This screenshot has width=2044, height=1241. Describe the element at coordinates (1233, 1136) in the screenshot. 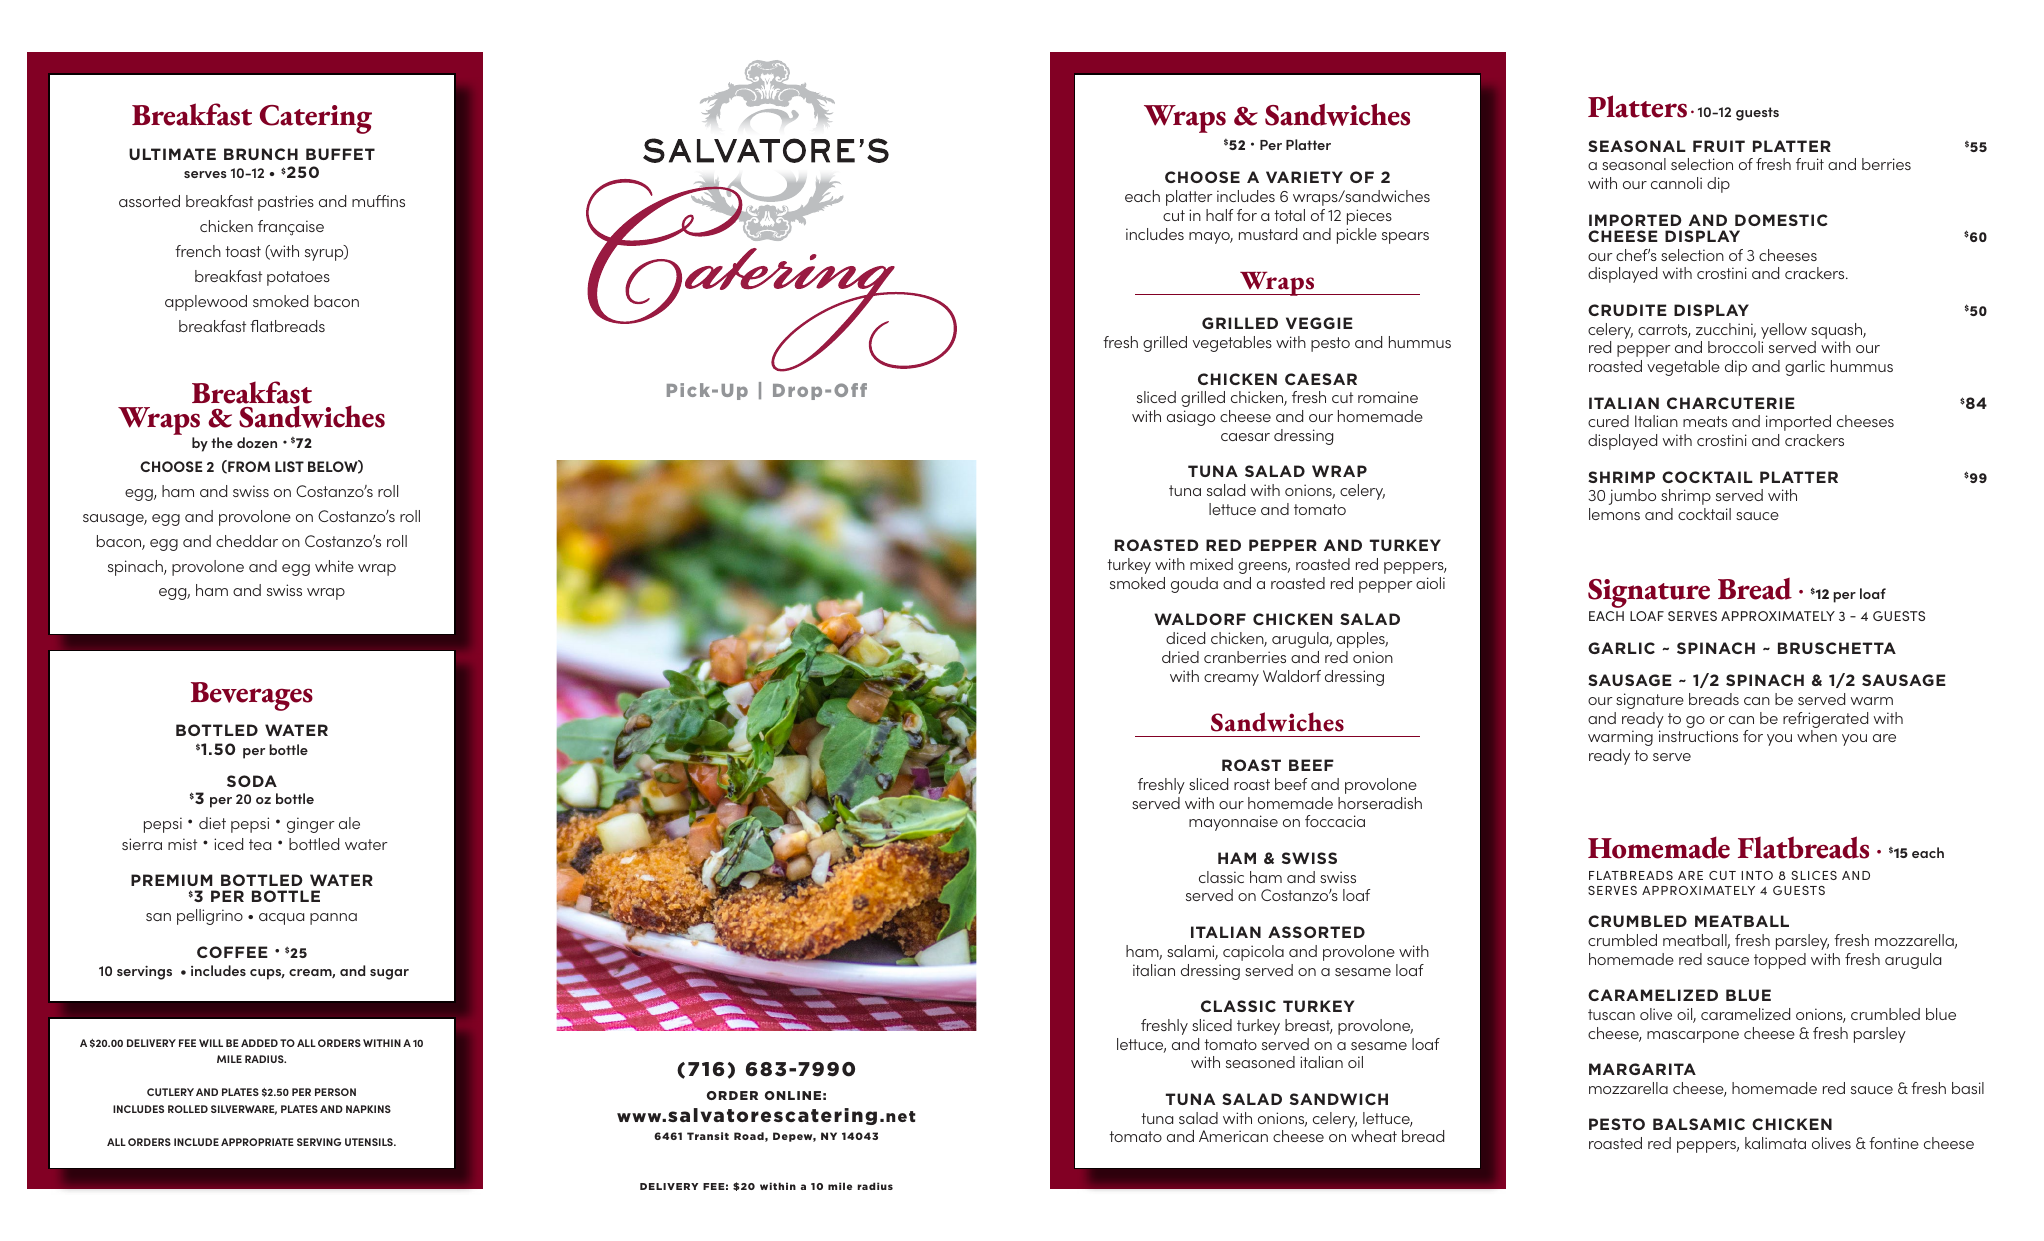

I see `American` at that location.
